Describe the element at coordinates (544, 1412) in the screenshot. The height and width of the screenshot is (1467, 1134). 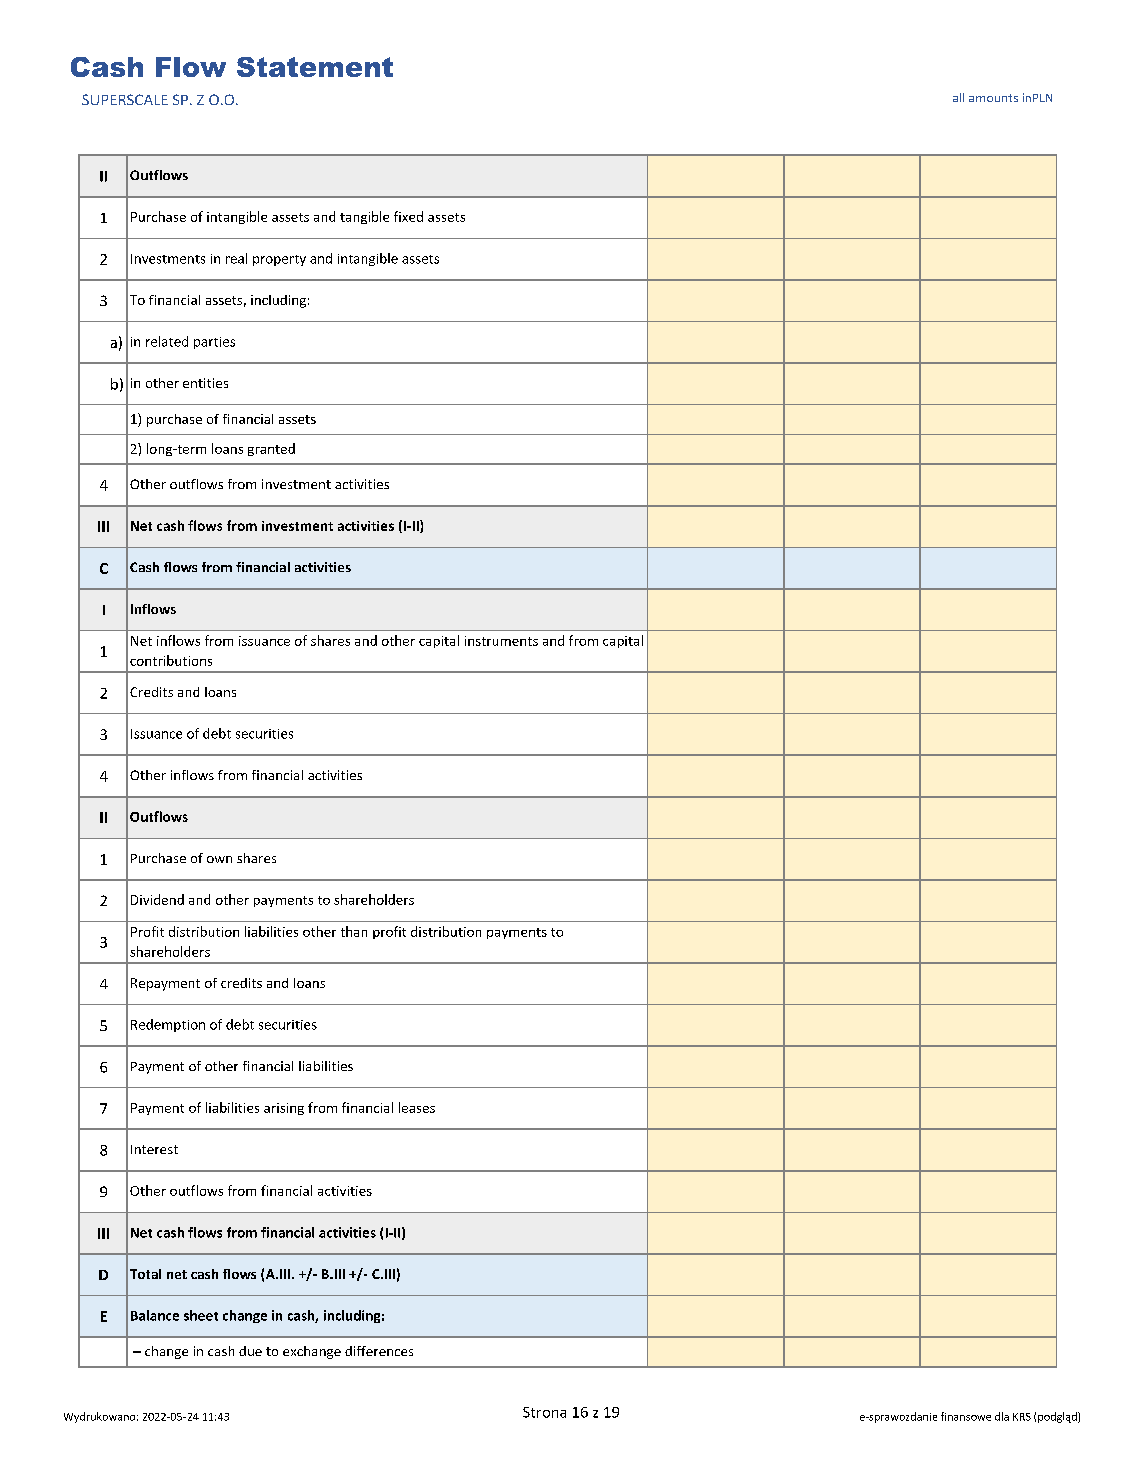
I see `Strona` at that location.
